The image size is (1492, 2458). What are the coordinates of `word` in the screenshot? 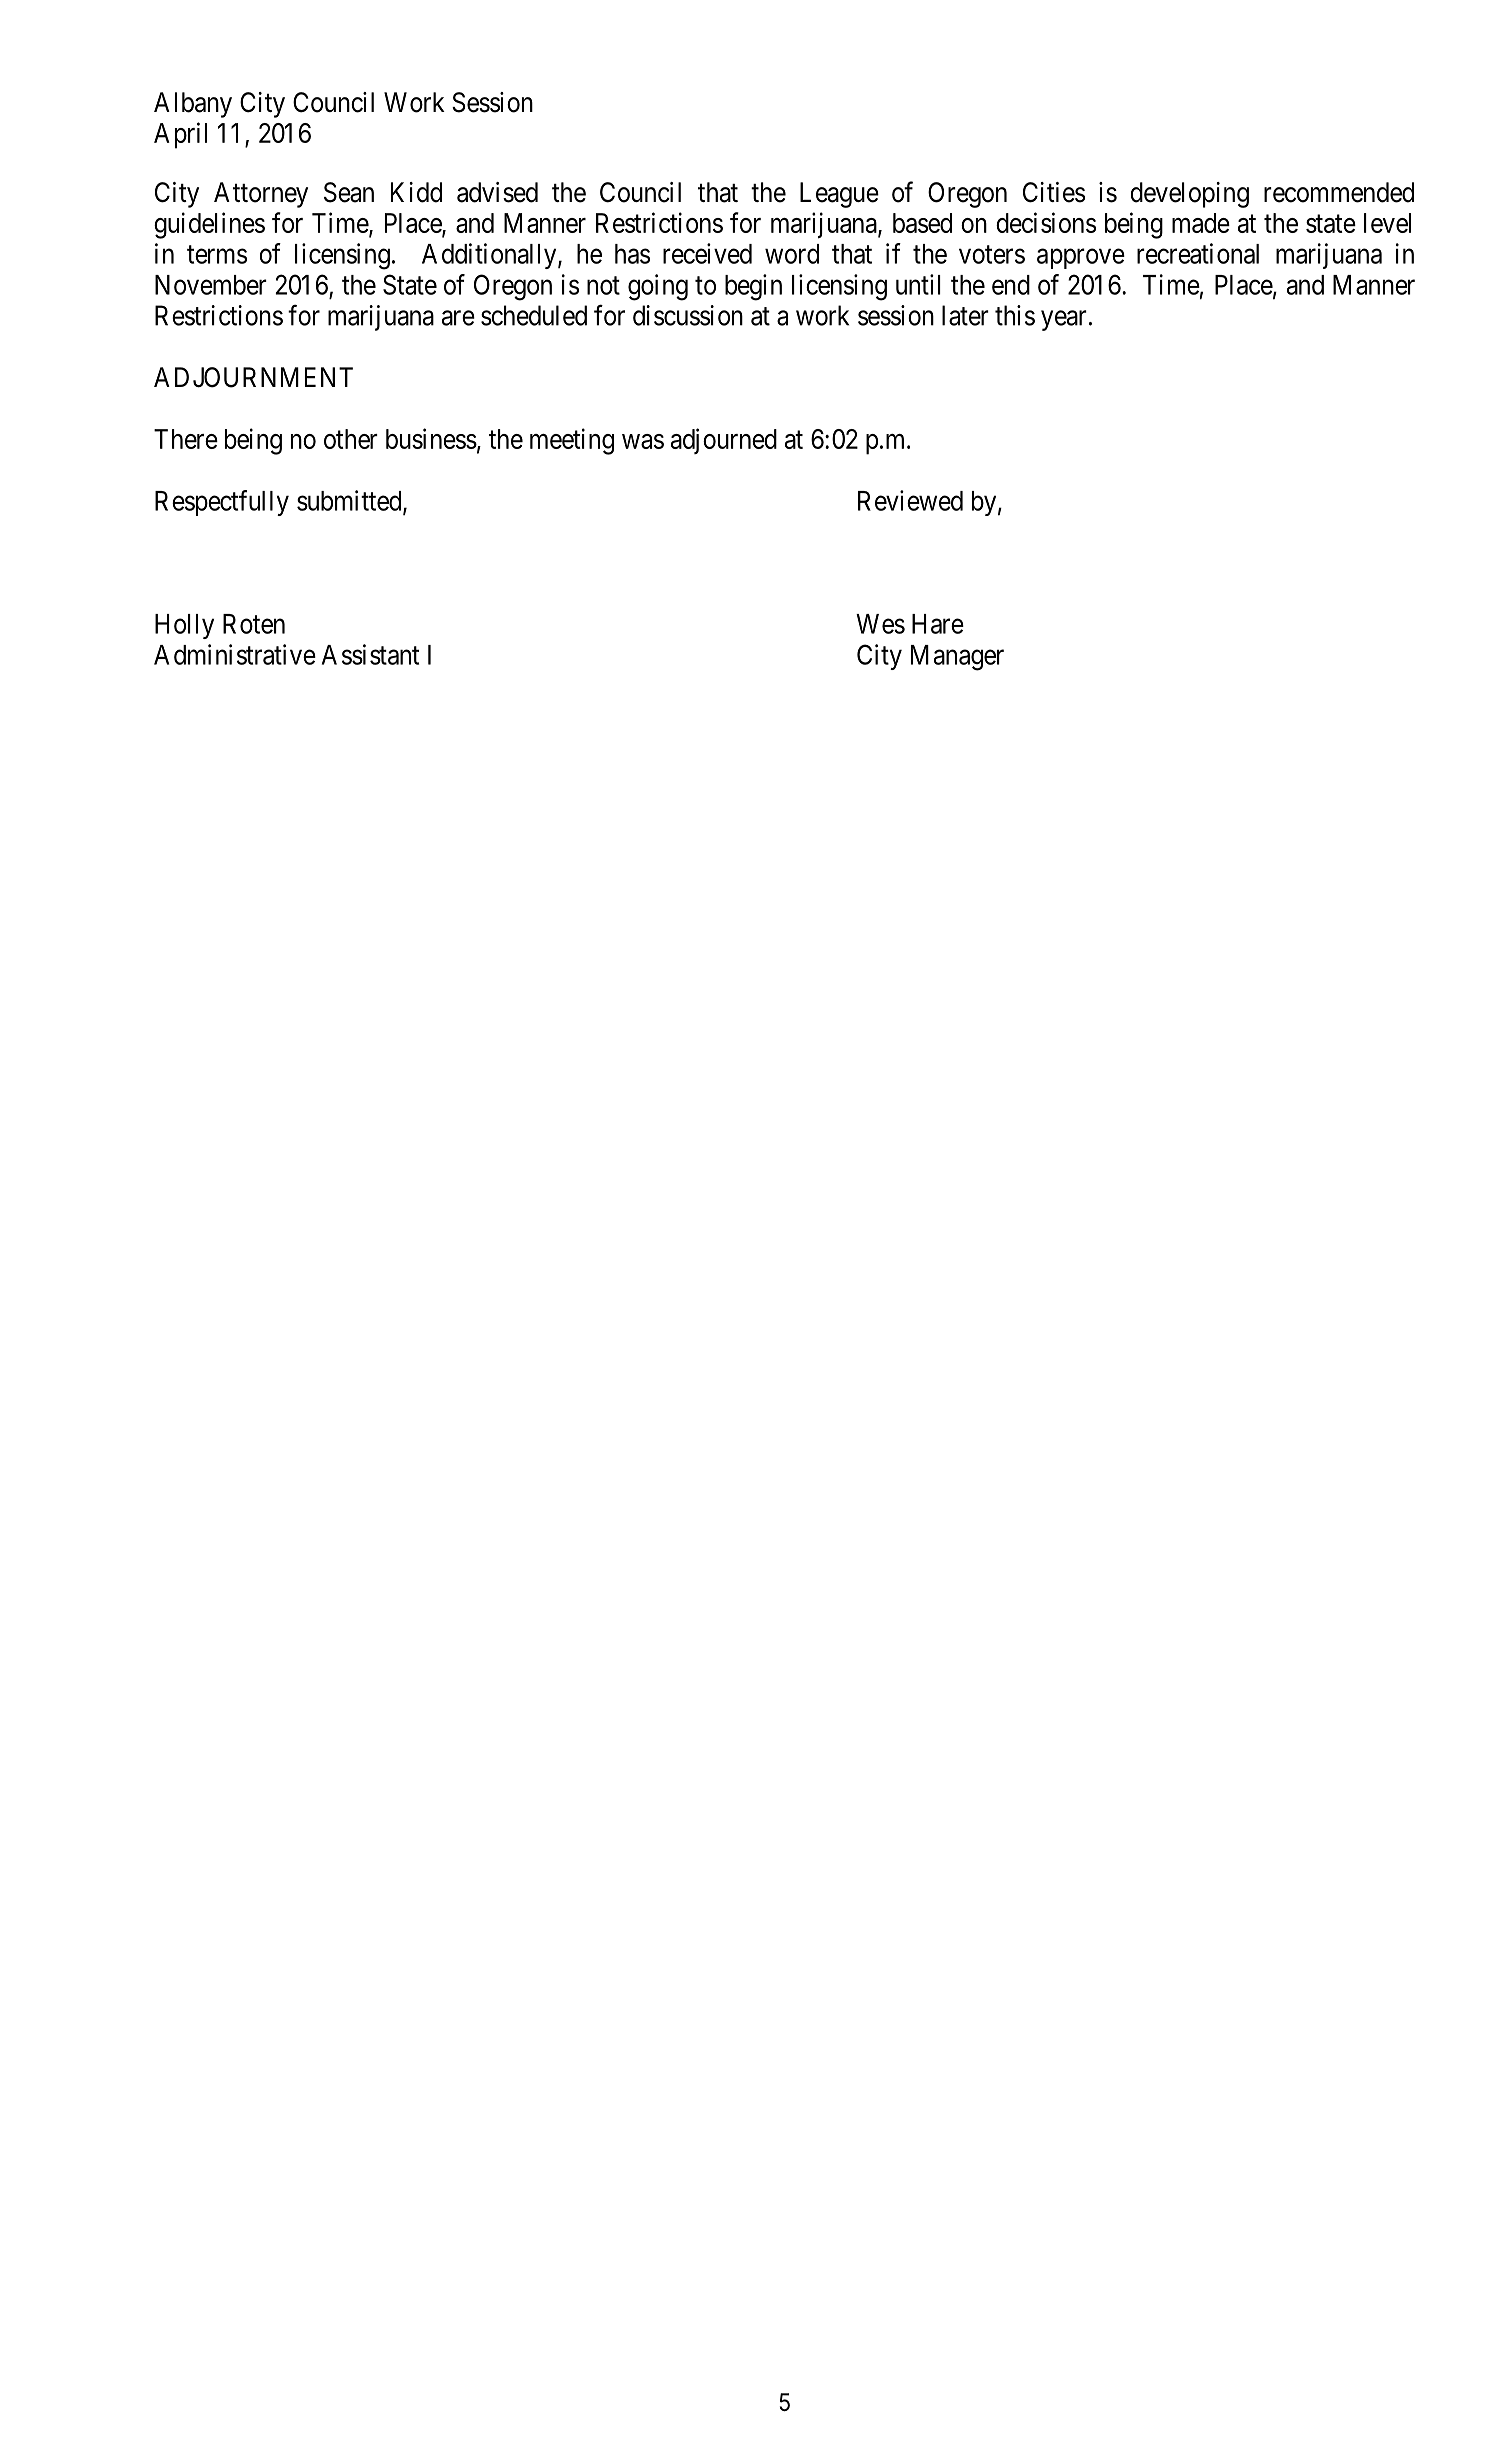 It's located at (792, 254).
